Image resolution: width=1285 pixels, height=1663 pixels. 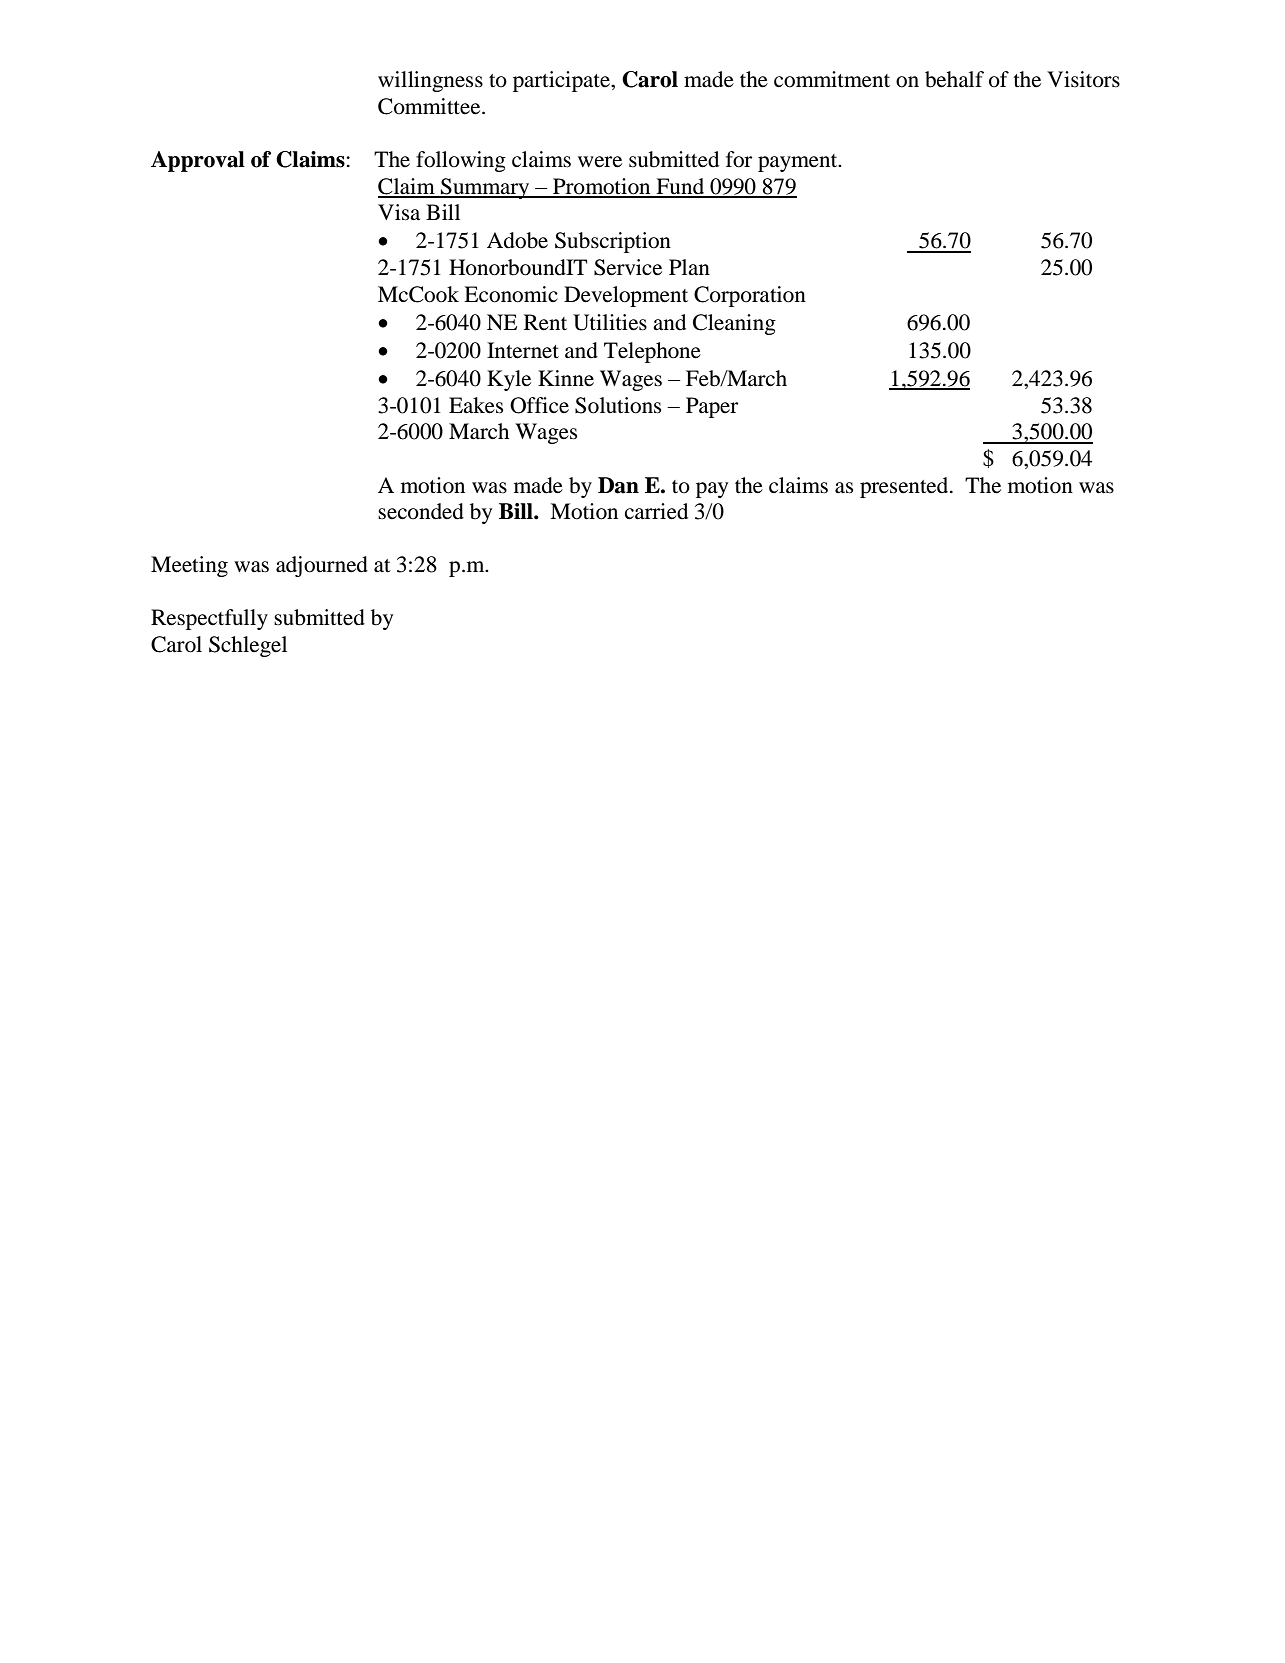 I want to click on Visa, so click(x=399, y=212).
